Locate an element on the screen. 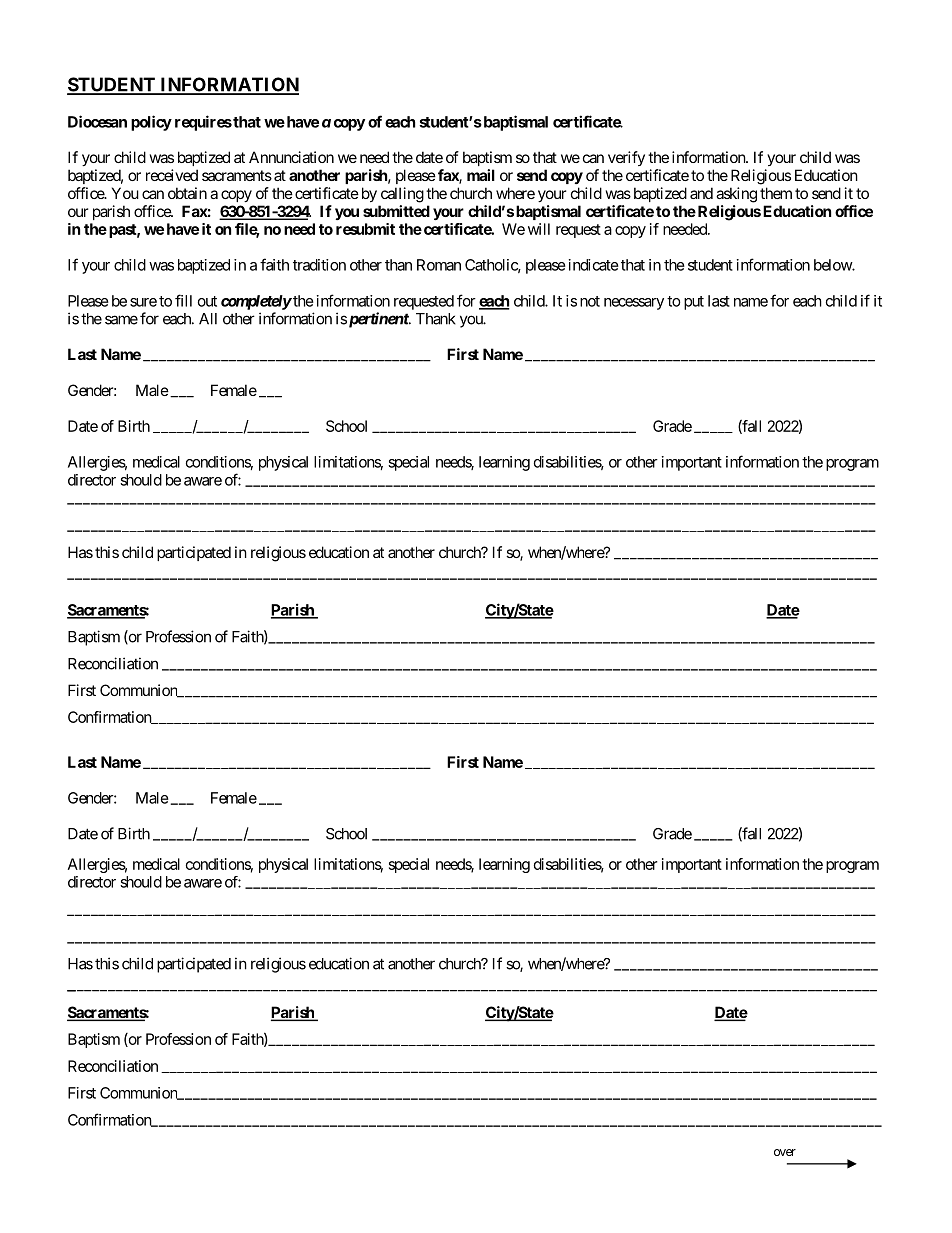  fill is located at coordinates (183, 300).
